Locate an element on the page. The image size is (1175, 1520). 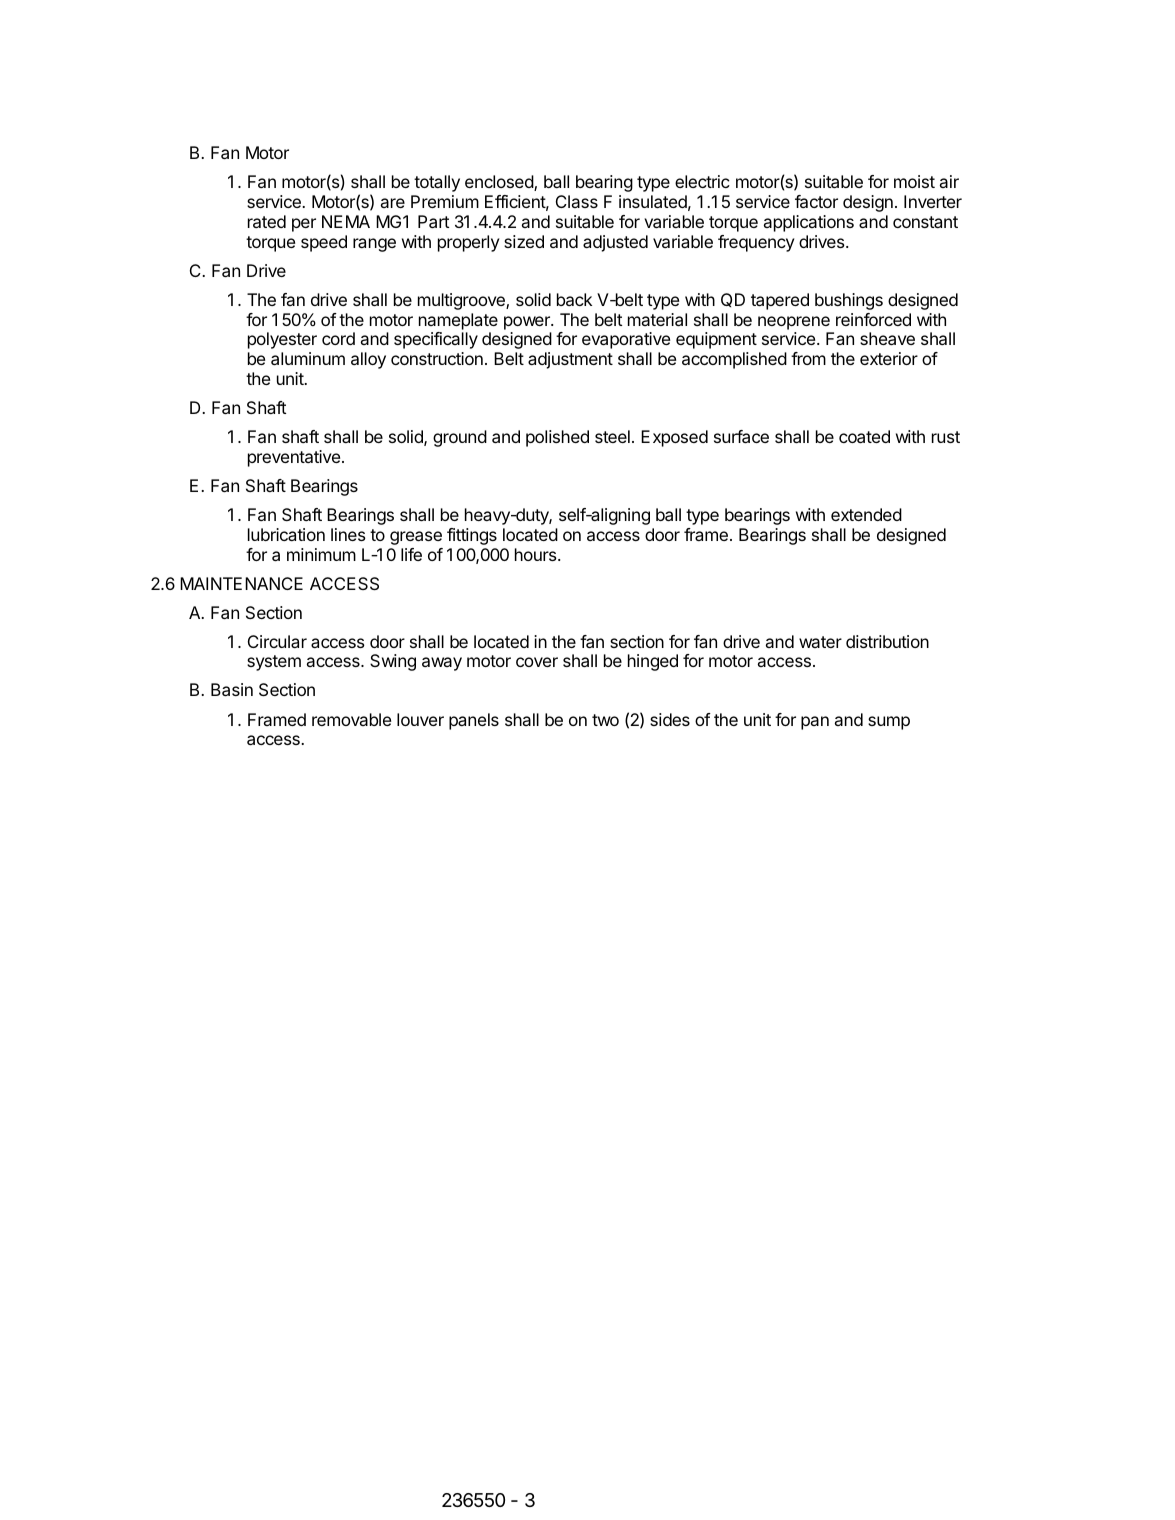
aluminum is located at coordinates (308, 358).
